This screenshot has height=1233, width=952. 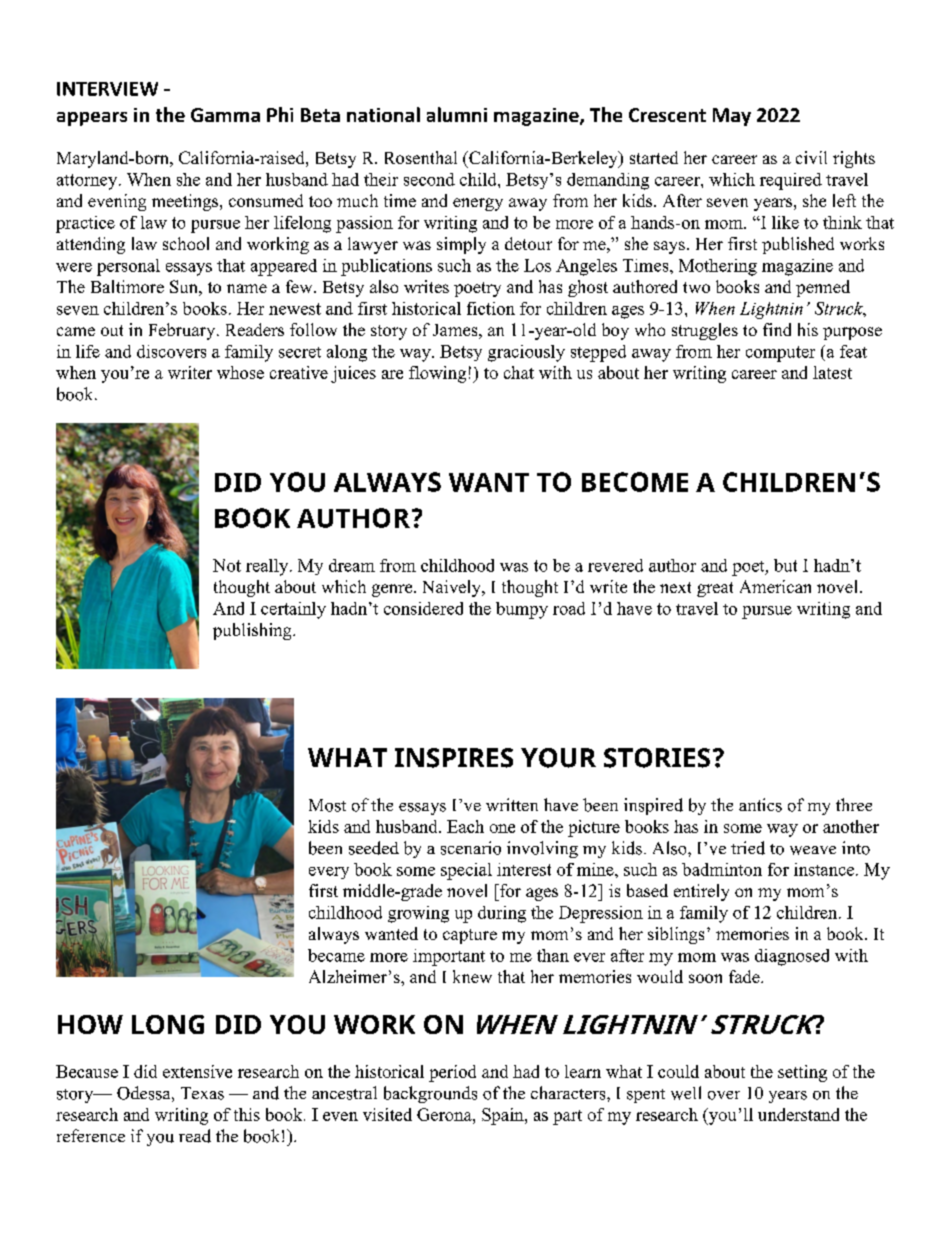 What do you see at coordinates (430, 1094) in the screenshot?
I see `backgrounds` at bounding box center [430, 1094].
